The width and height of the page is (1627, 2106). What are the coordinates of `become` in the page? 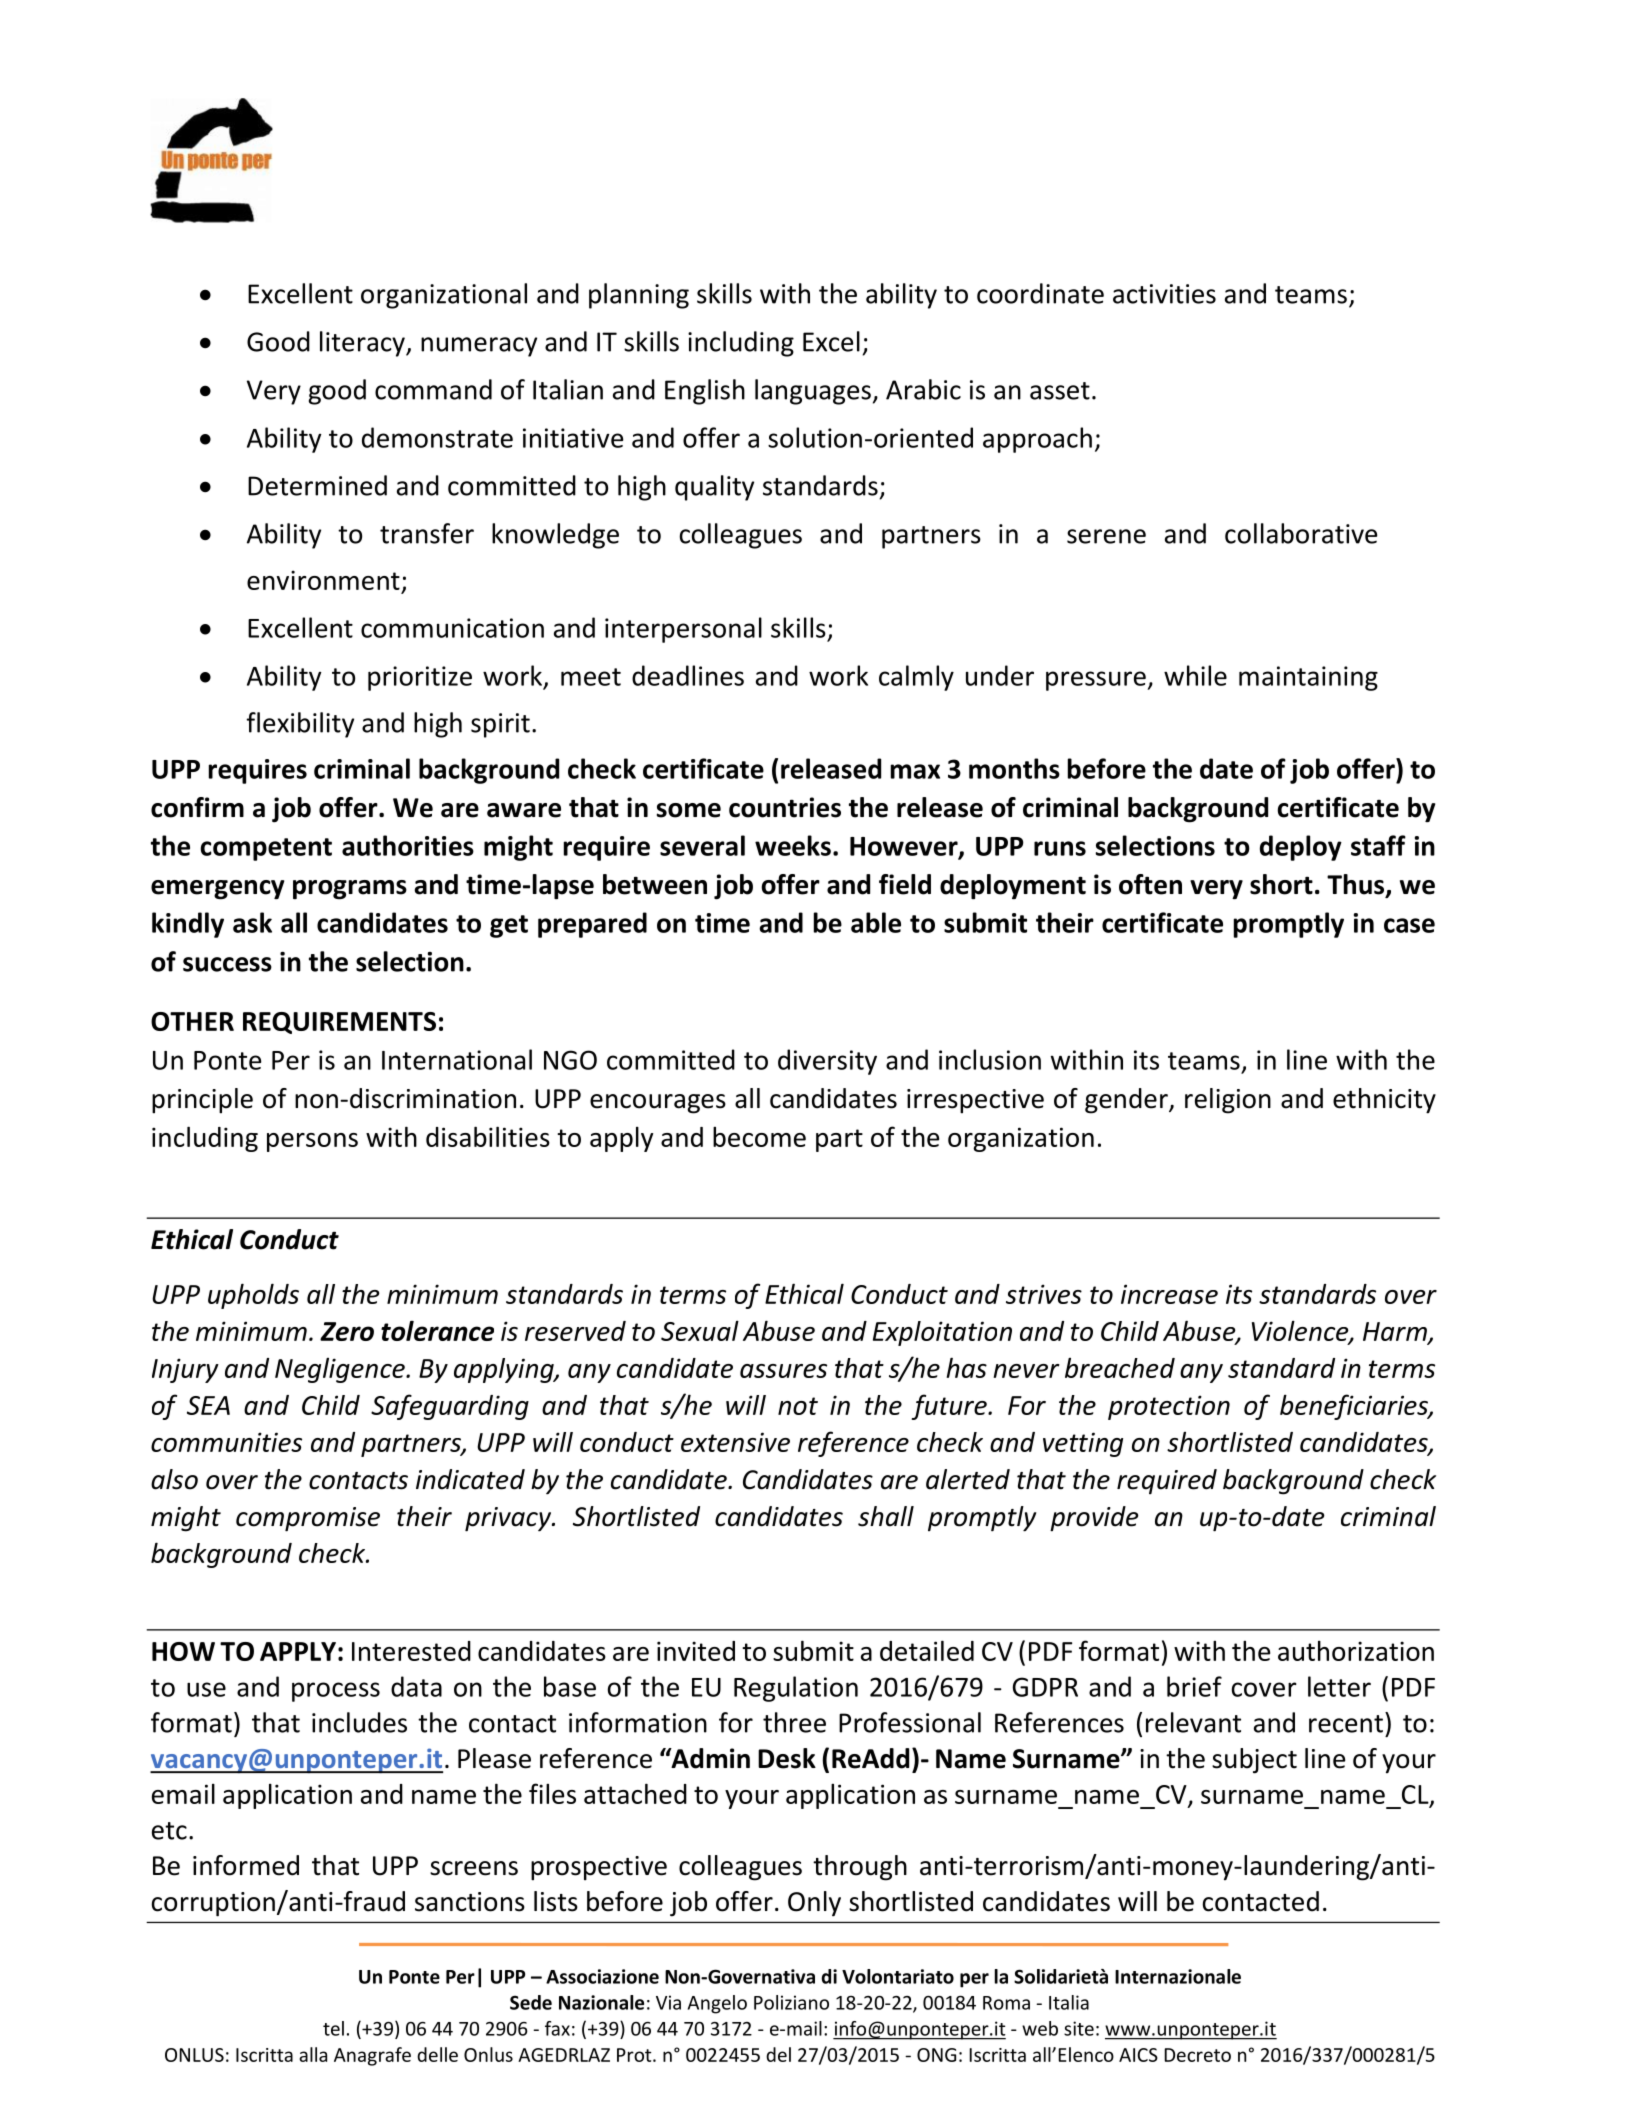 It's located at (759, 1137).
